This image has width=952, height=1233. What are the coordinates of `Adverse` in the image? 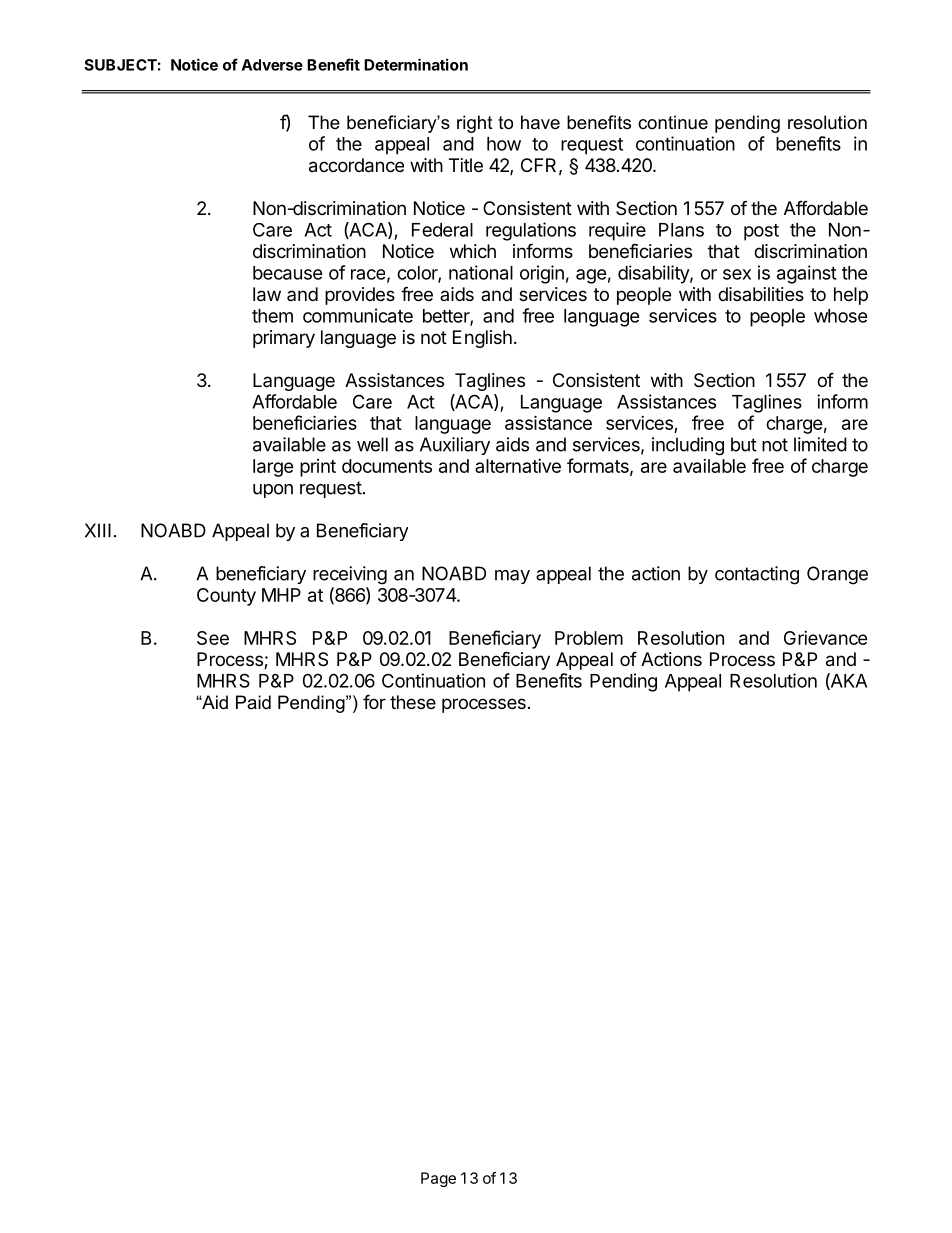 It's located at (272, 65).
